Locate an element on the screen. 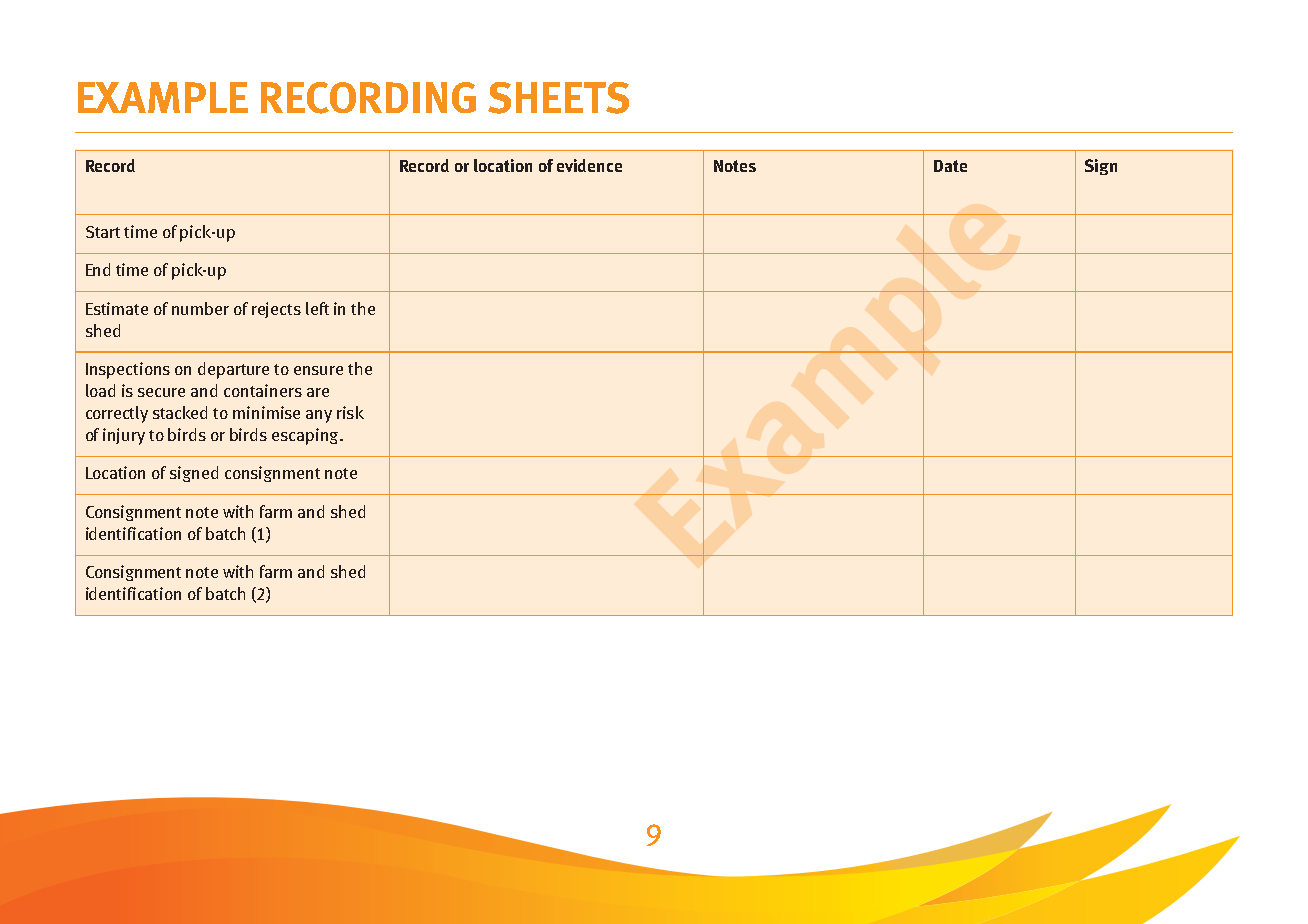 Image resolution: width=1308 pixels, height=924 pixels. ensure is located at coordinates (318, 370).
